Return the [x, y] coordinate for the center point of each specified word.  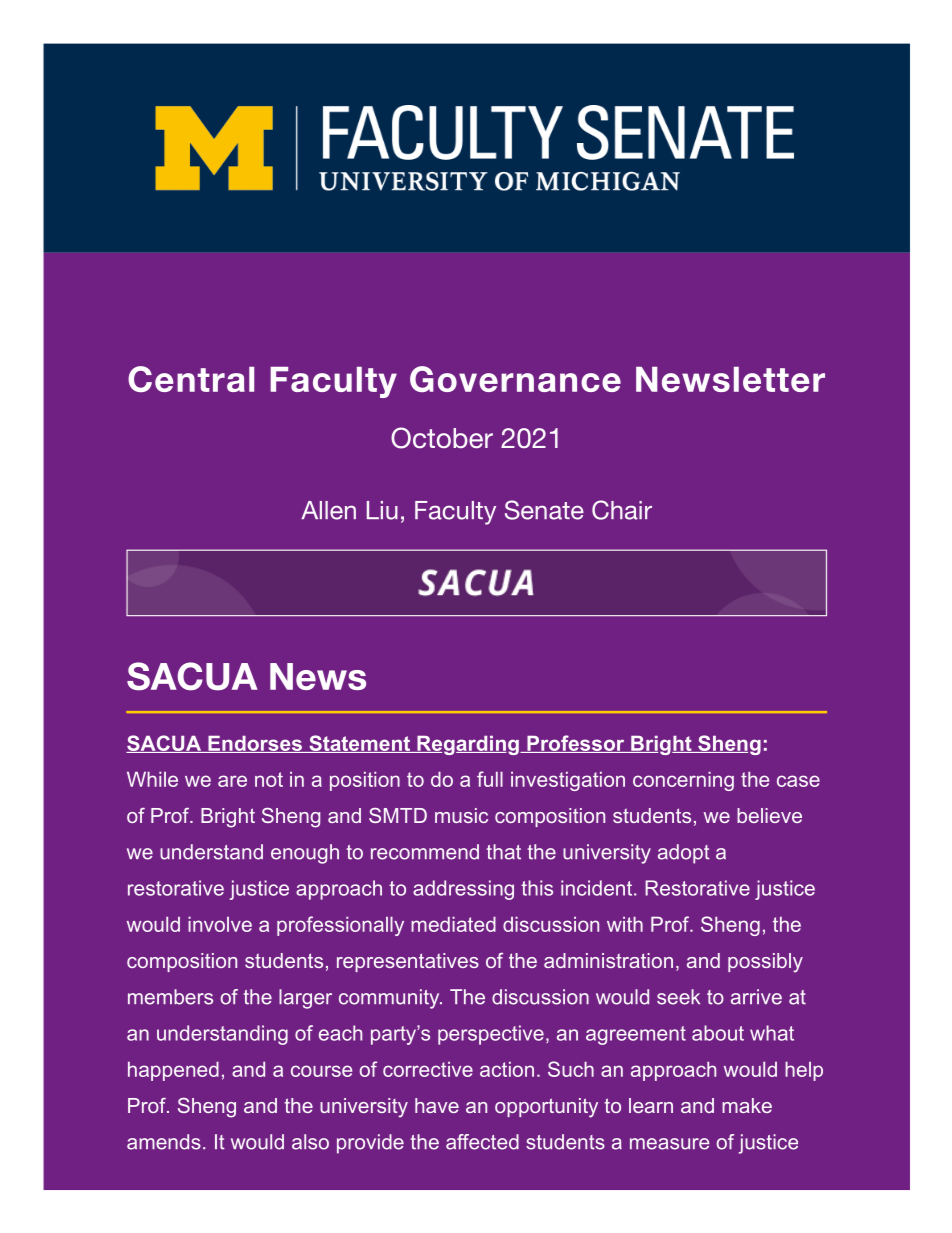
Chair [622, 510]
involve [220, 924]
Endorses [255, 744]
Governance [515, 379]
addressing [463, 890]
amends [164, 1142]
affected [482, 1142]
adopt [684, 854]
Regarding [468, 745]
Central [191, 379]
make [747, 1105]
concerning [683, 781]
